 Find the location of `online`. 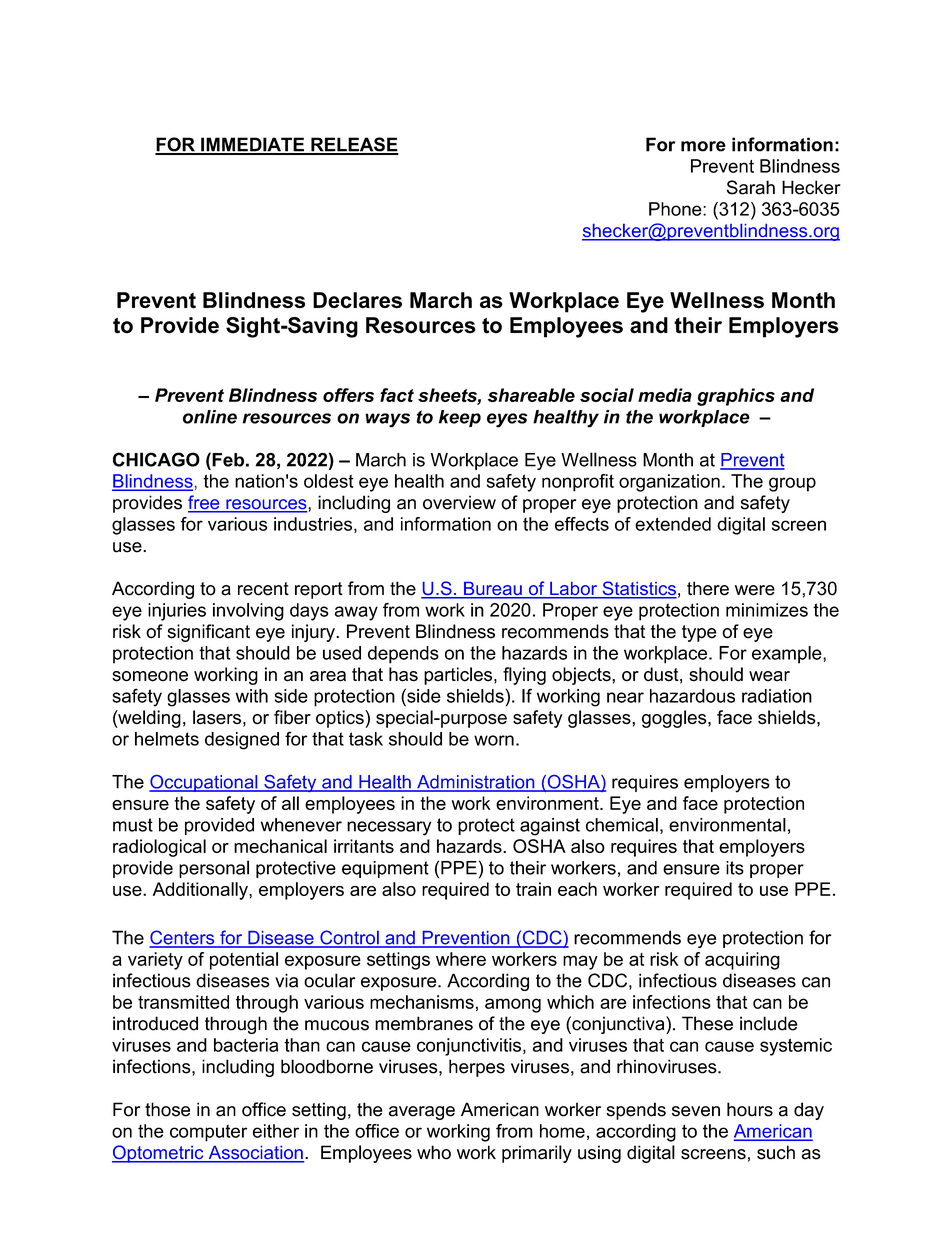

online is located at coordinates (210, 417).
